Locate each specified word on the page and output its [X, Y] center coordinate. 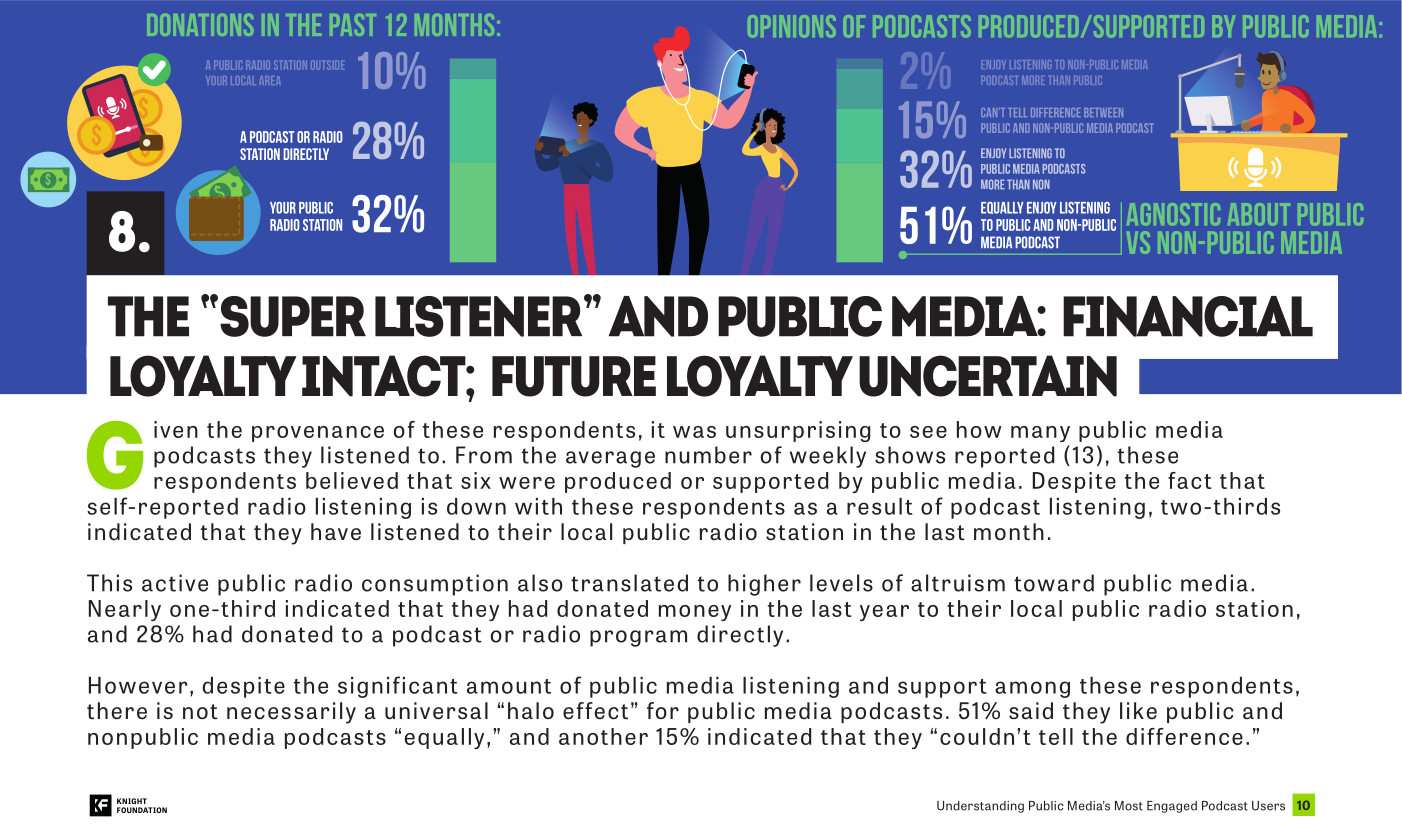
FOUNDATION [142, 810]
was [694, 432]
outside [328, 65]
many [1040, 434]
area [270, 80]
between [1103, 112]
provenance [318, 434]
